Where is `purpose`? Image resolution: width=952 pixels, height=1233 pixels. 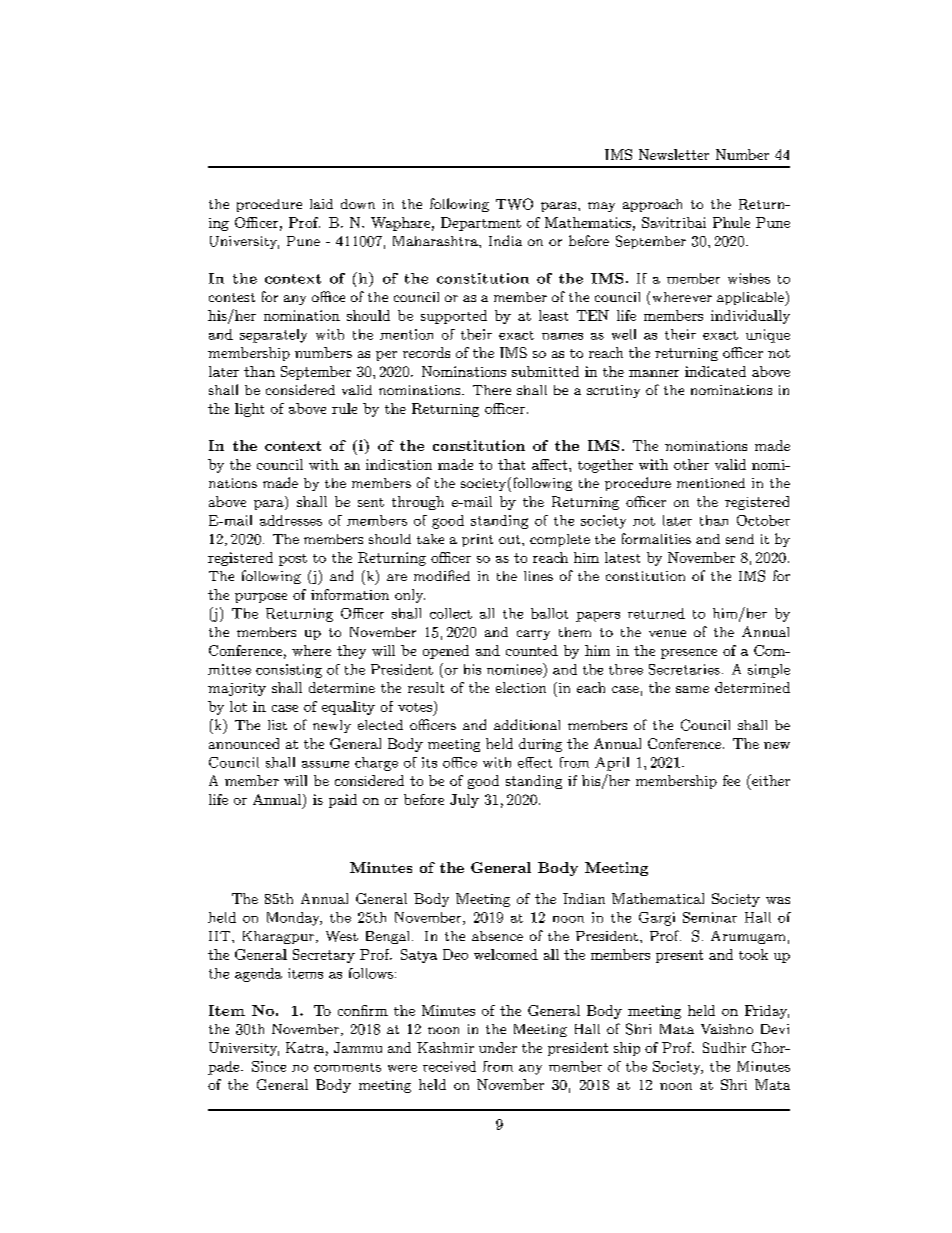 purpose is located at coordinates (261, 598).
